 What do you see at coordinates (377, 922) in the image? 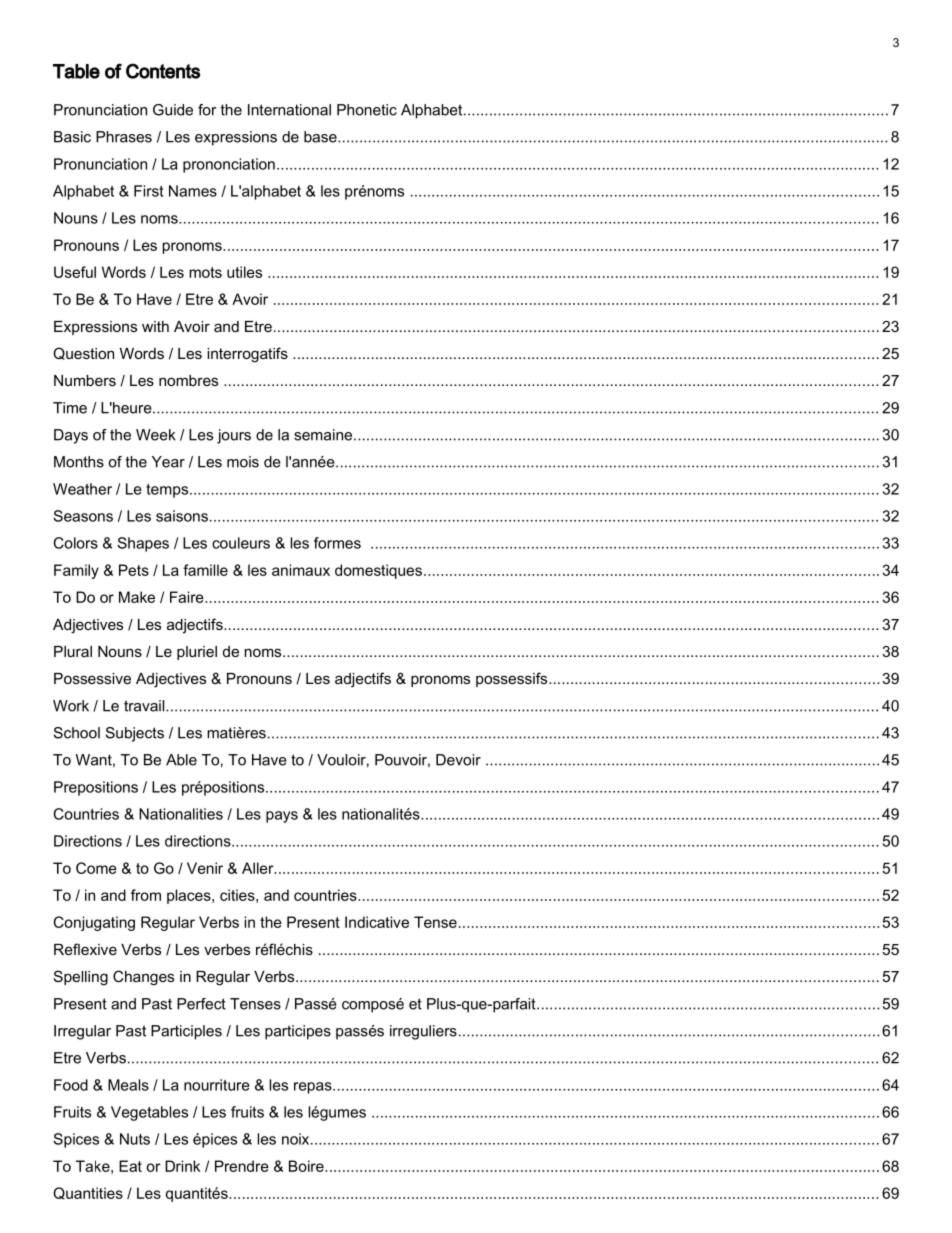
I see `Indicative` at bounding box center [377, 922].
